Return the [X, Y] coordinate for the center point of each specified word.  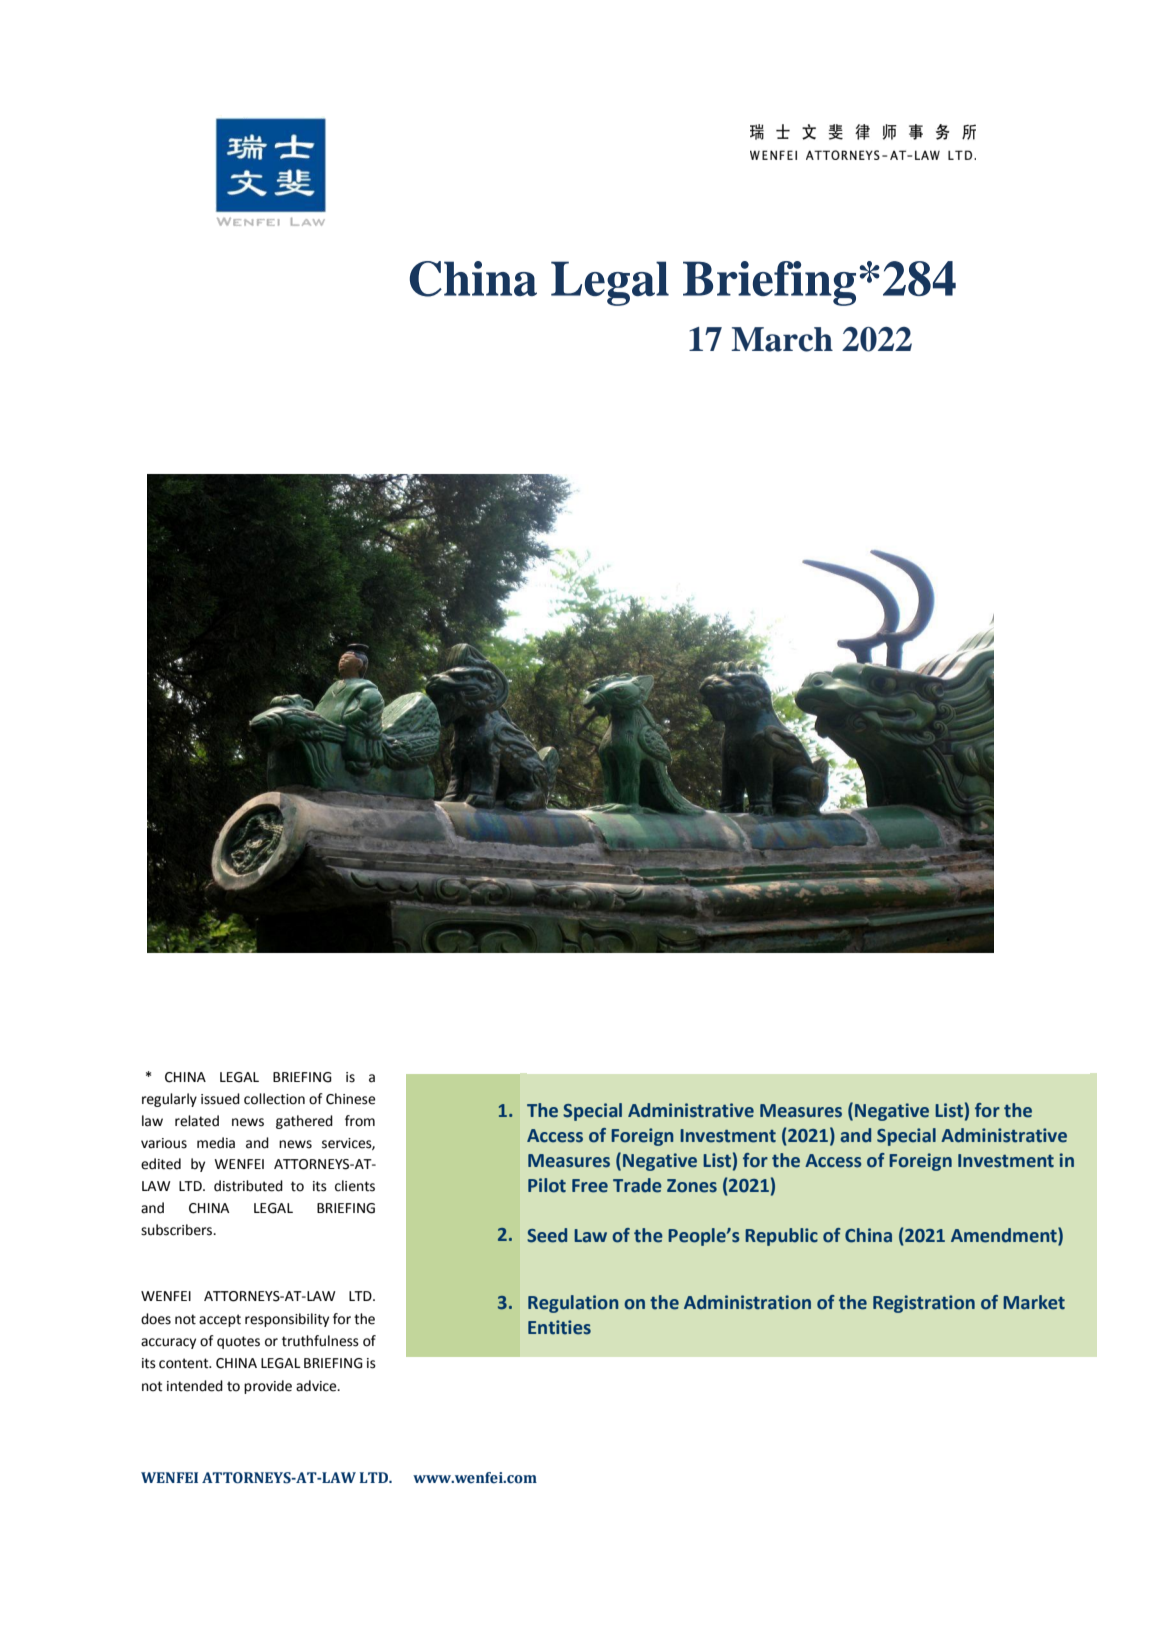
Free [590, 1186]
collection [274, 1099]
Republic [781, 1237]
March [782, 339]
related [197, 1121]
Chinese [350, 1099]
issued [220, 1099]
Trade [637, 1185]
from [360, 1121]
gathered [304, 1122]
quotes [238, 1342]
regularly [169, 1100]
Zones [692, 1186]
